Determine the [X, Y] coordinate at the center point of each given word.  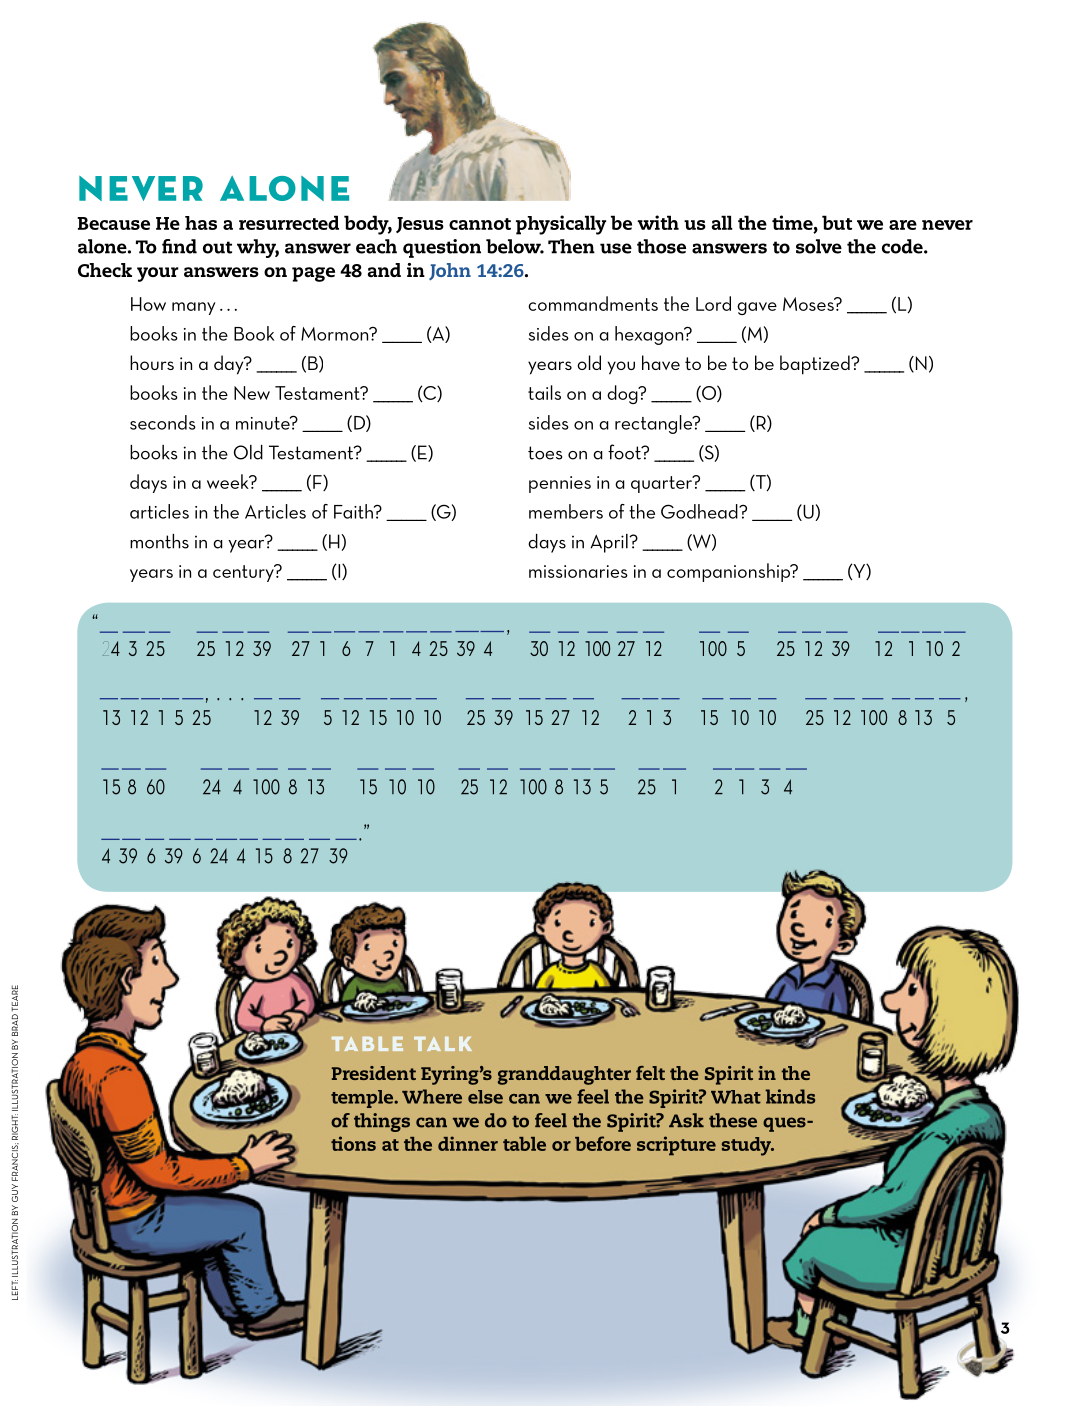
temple [363, 1099]
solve [819, 246]
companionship [730, 572]
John [450, 271]
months [159, 541]
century [244, 573]
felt [650, 1073]
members [566, 511]
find [179, 246]
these [733, 1120]
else [485, 1097]
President [374, 1073]
